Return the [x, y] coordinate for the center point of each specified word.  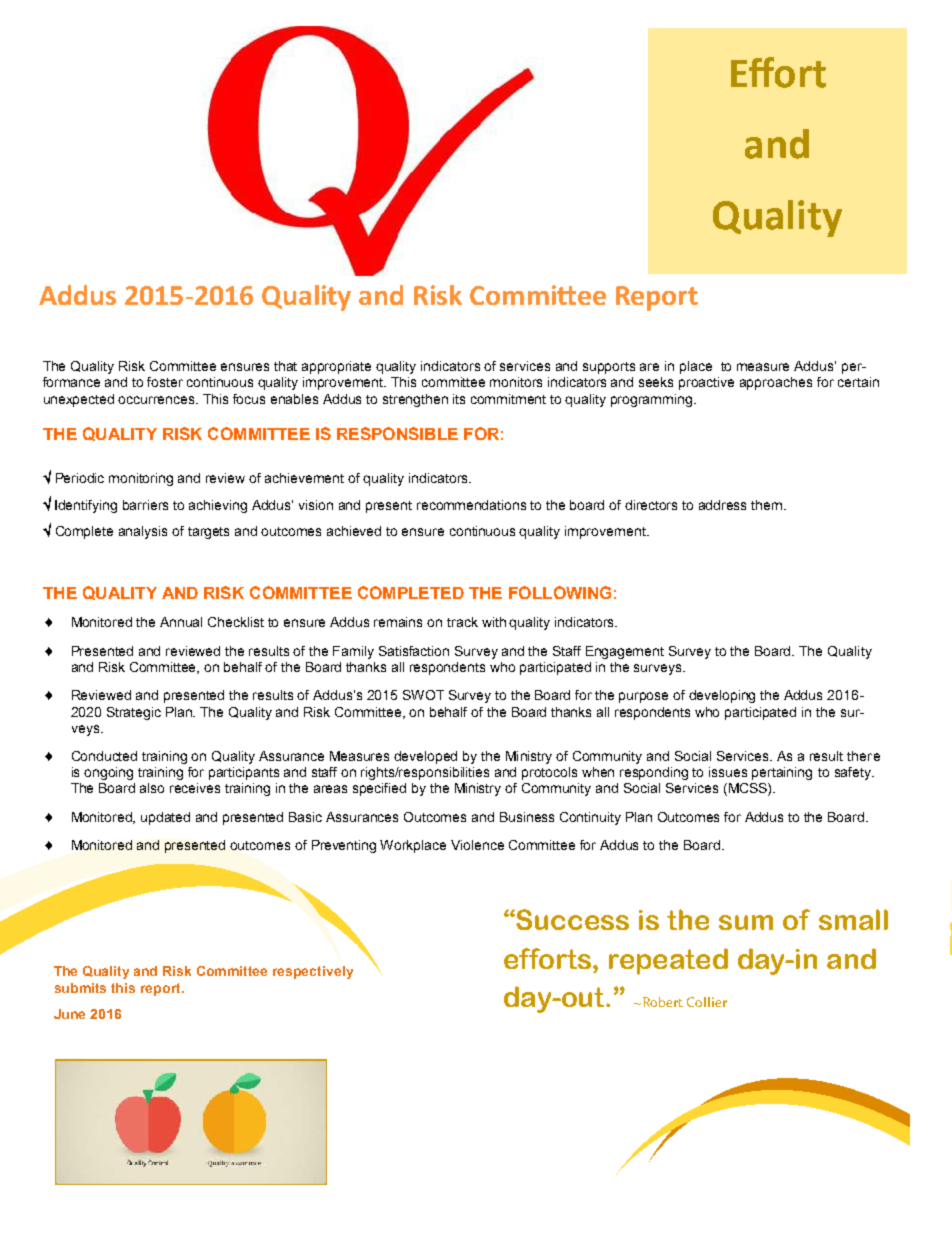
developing [722, 696]
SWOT [423, 695]
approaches [776, 383]
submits [80, 988]
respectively [313, 972]
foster [165, 382]
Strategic [134, 713]
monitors [516, 382]
